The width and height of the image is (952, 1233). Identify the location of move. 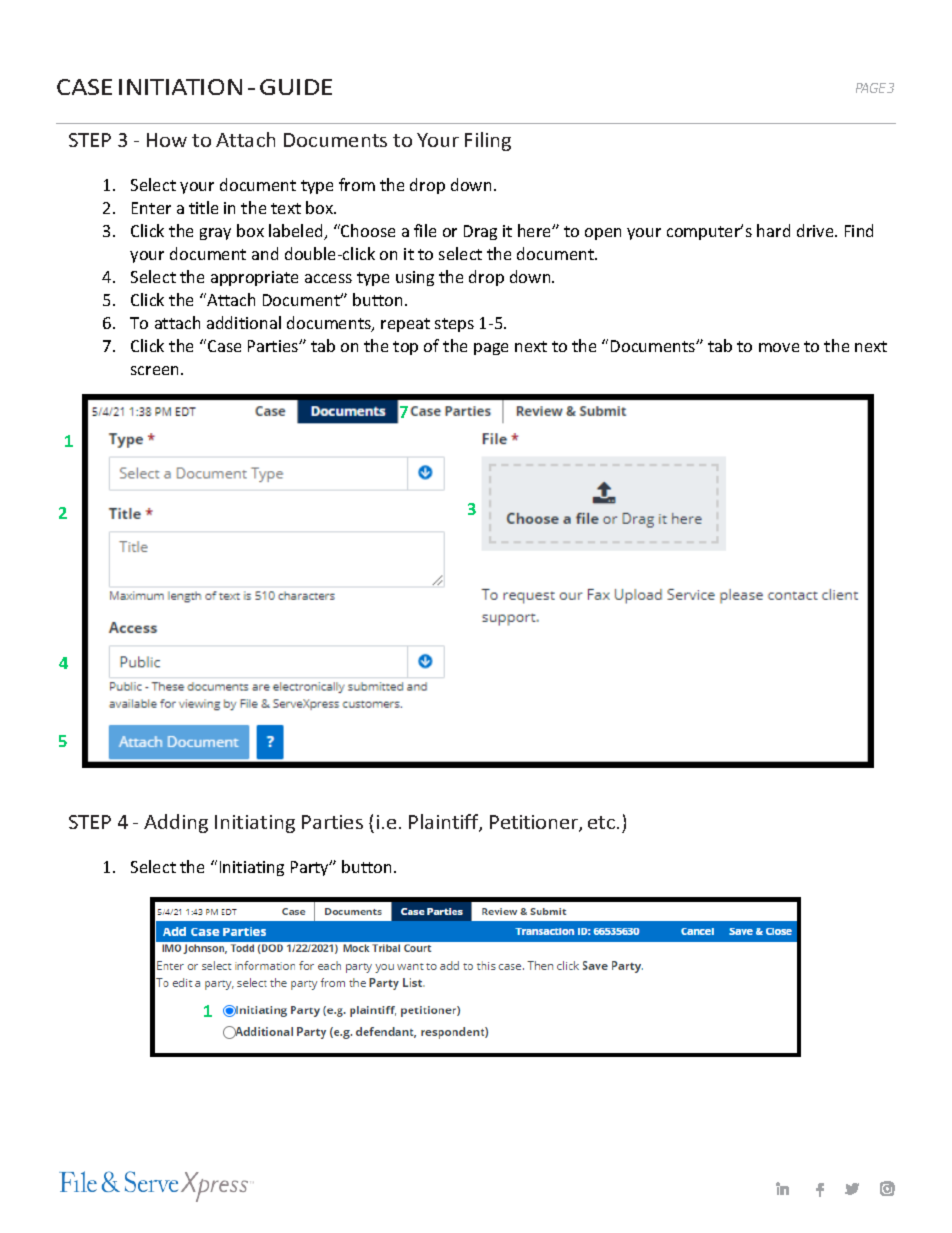
(779, 347).
